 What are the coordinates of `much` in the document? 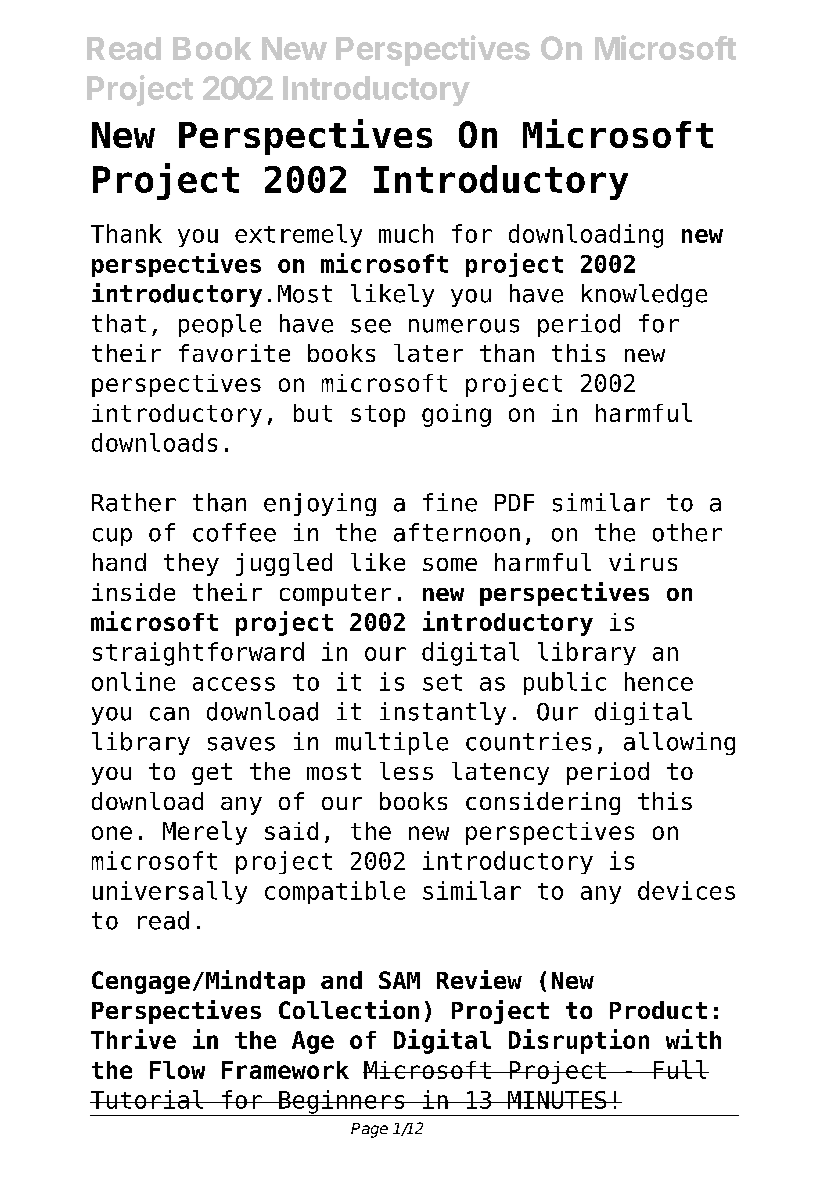 It's located at (406, 233).
